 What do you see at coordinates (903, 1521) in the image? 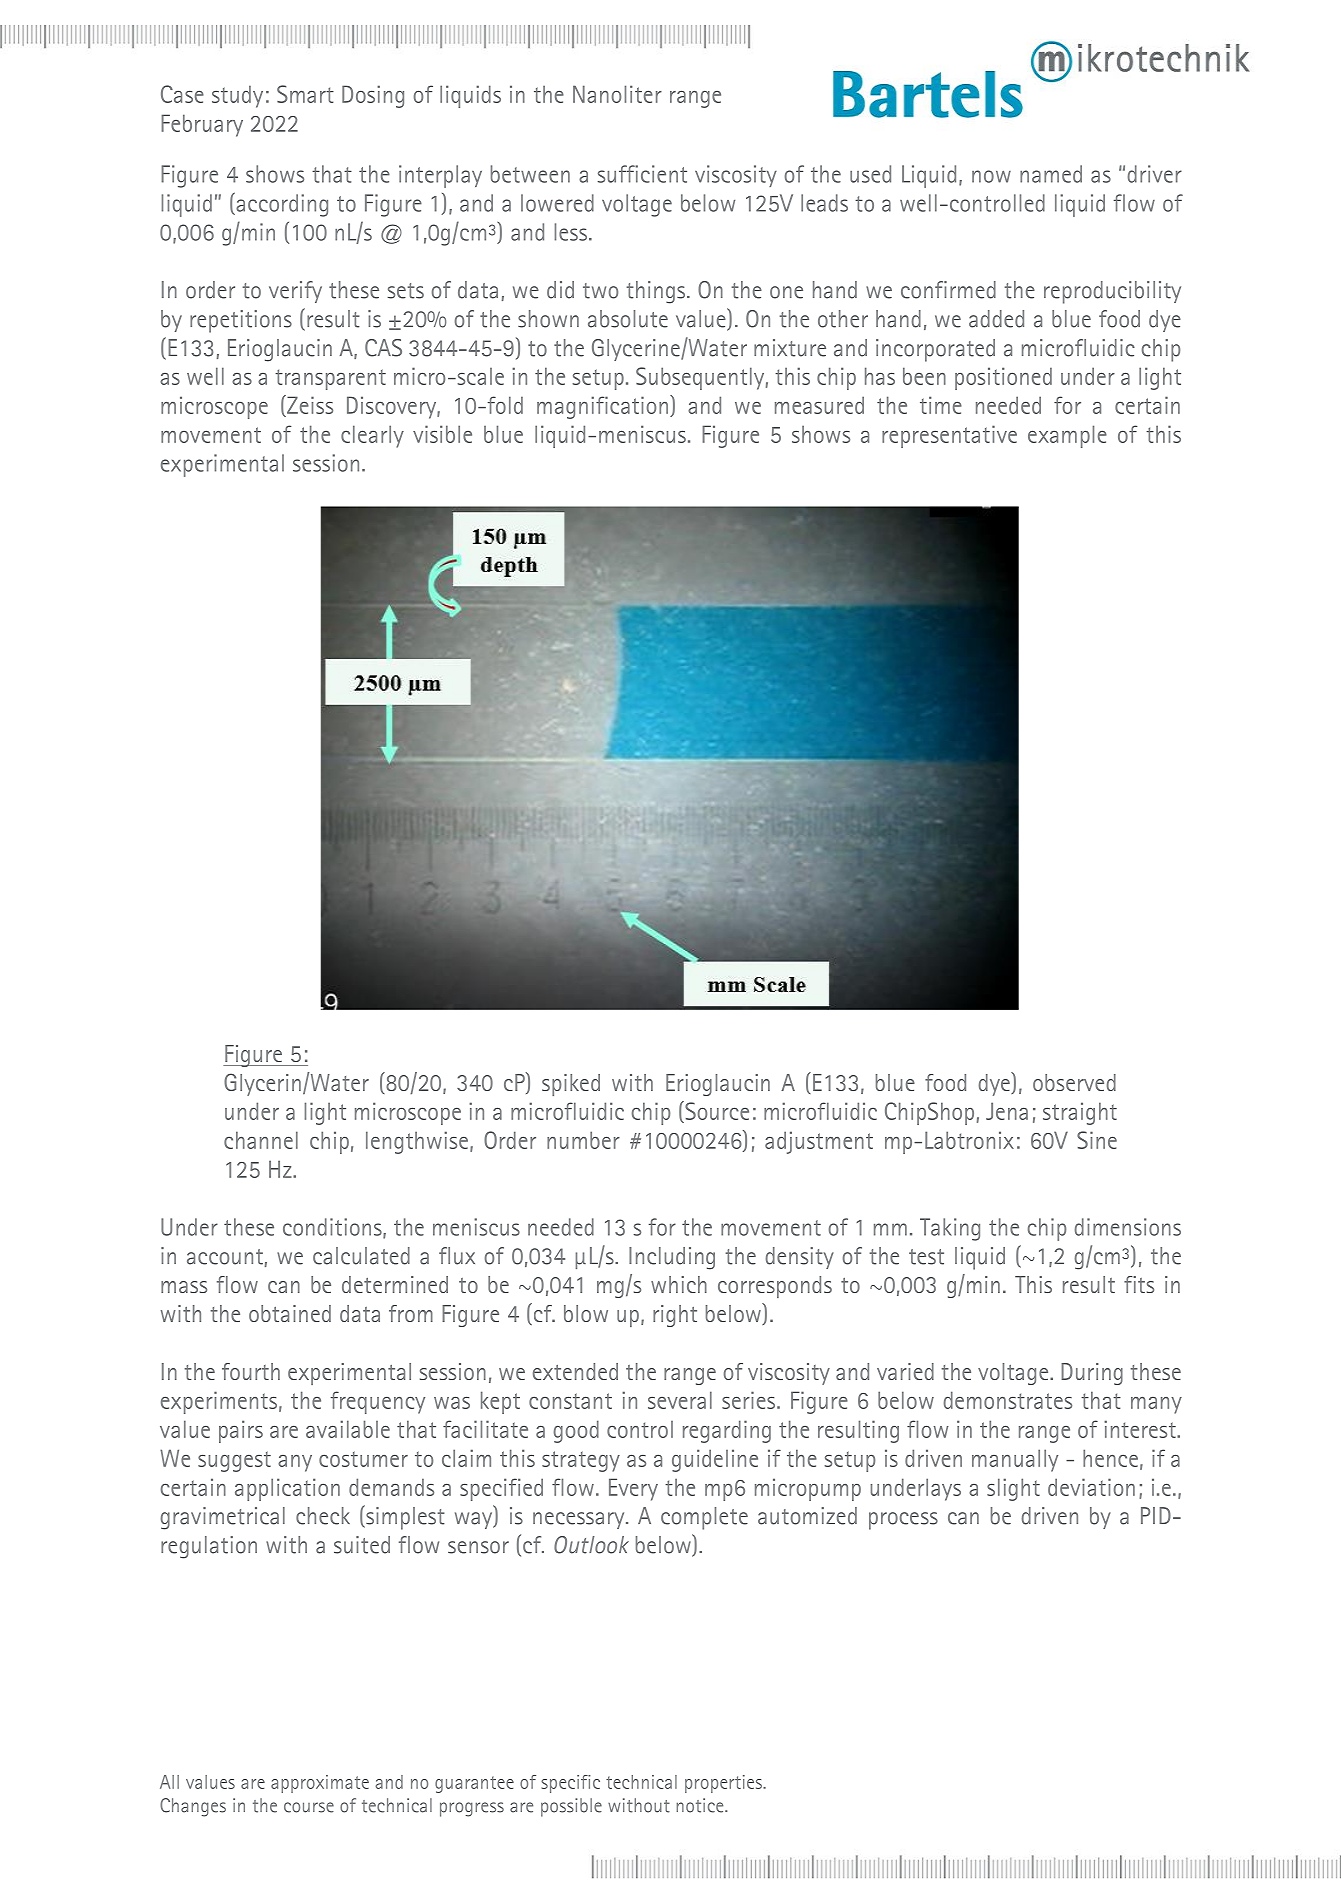
I see `process` at bounding box center [903, 1521].
